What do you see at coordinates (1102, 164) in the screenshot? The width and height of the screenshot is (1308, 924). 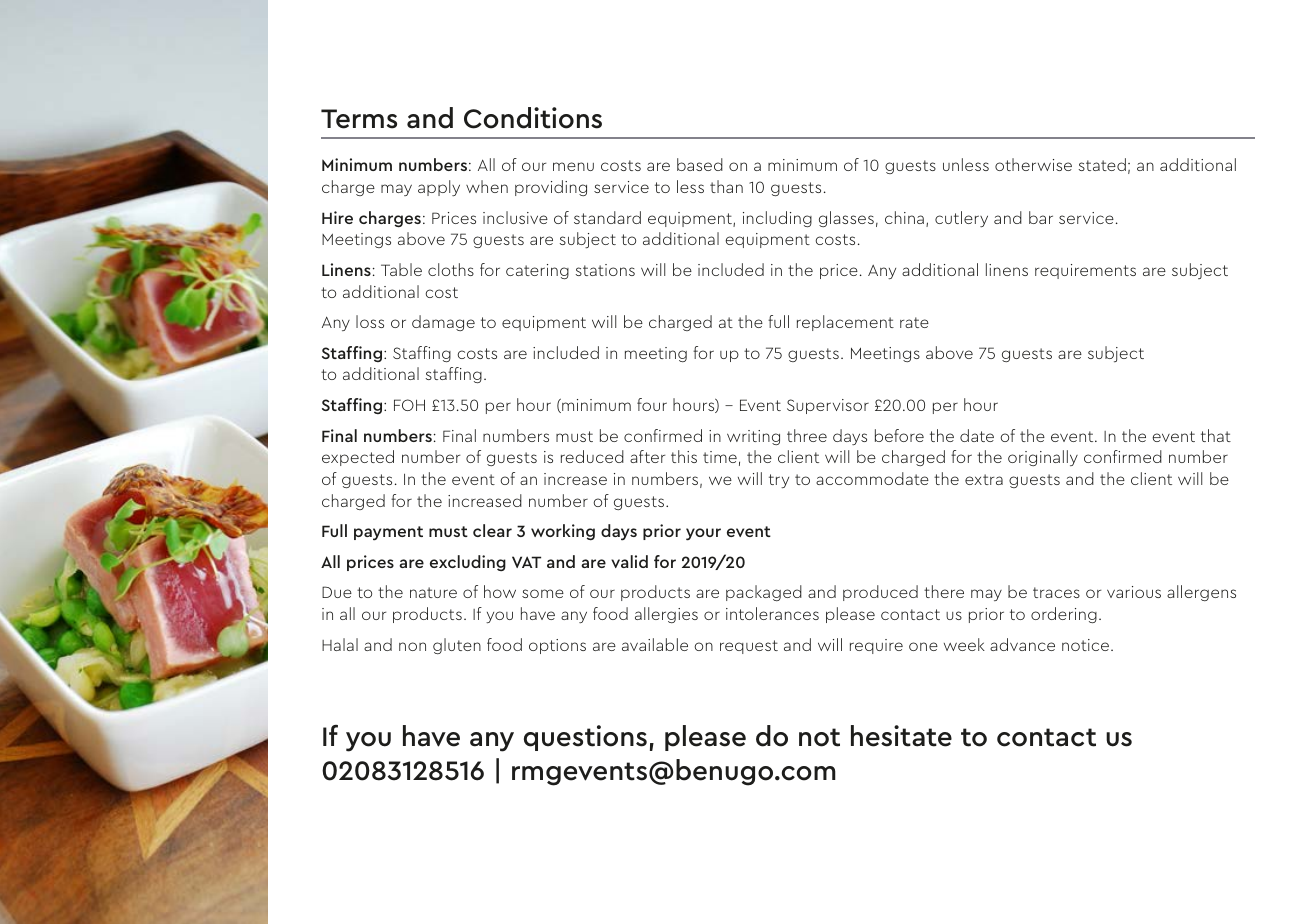 I see `stated` at bounding box center [1102, 164].
